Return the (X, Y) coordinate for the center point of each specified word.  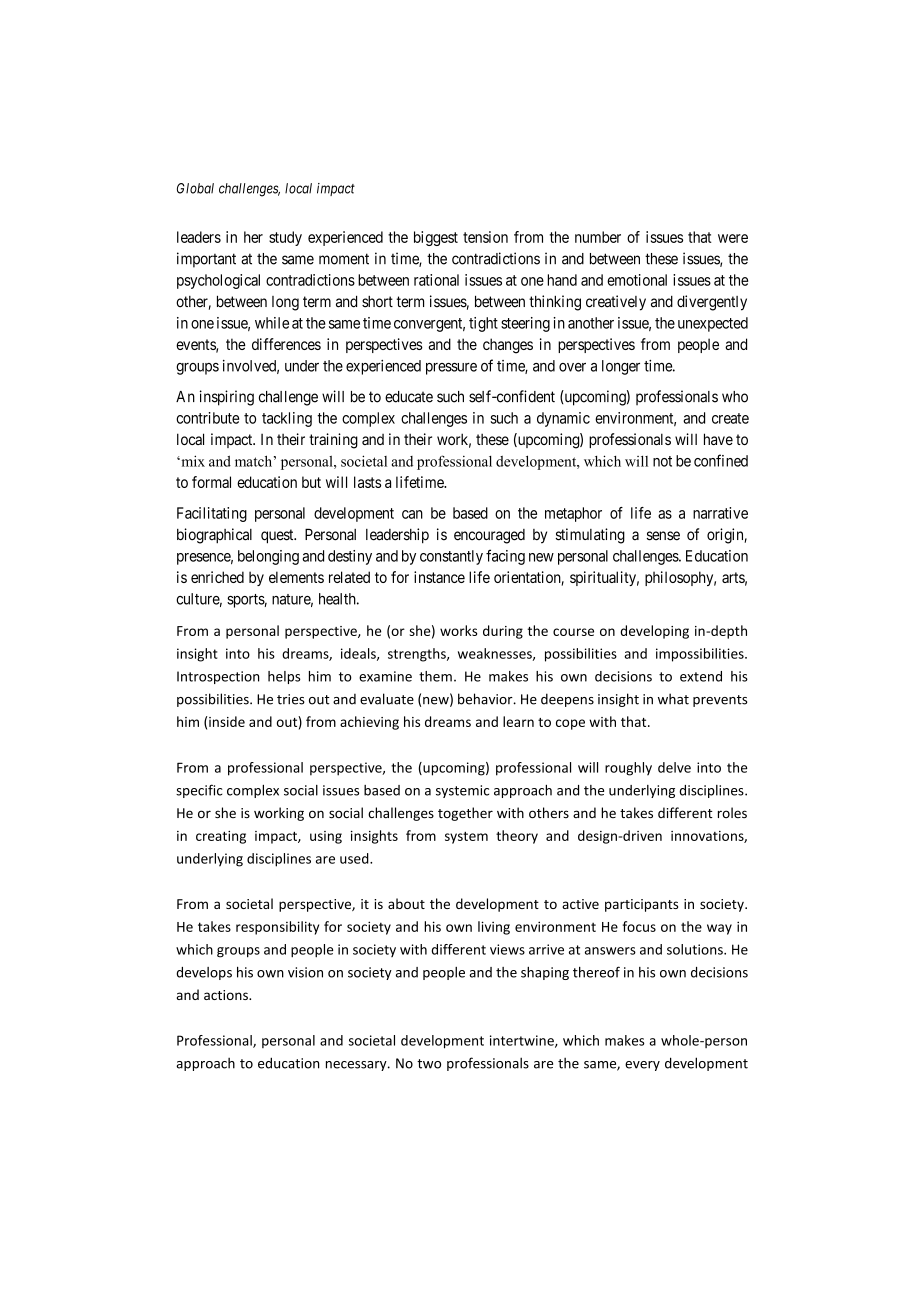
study (285, 238)
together (465, 814)
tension (485, 237)
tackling (287, 419)
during (503, 632)
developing (654, 632)
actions (227, 995)
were (733, 238)
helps (284, 677)
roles (732, 812)
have (718, 439)
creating (221, 837)
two (429, 1064)
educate (409, 397)
